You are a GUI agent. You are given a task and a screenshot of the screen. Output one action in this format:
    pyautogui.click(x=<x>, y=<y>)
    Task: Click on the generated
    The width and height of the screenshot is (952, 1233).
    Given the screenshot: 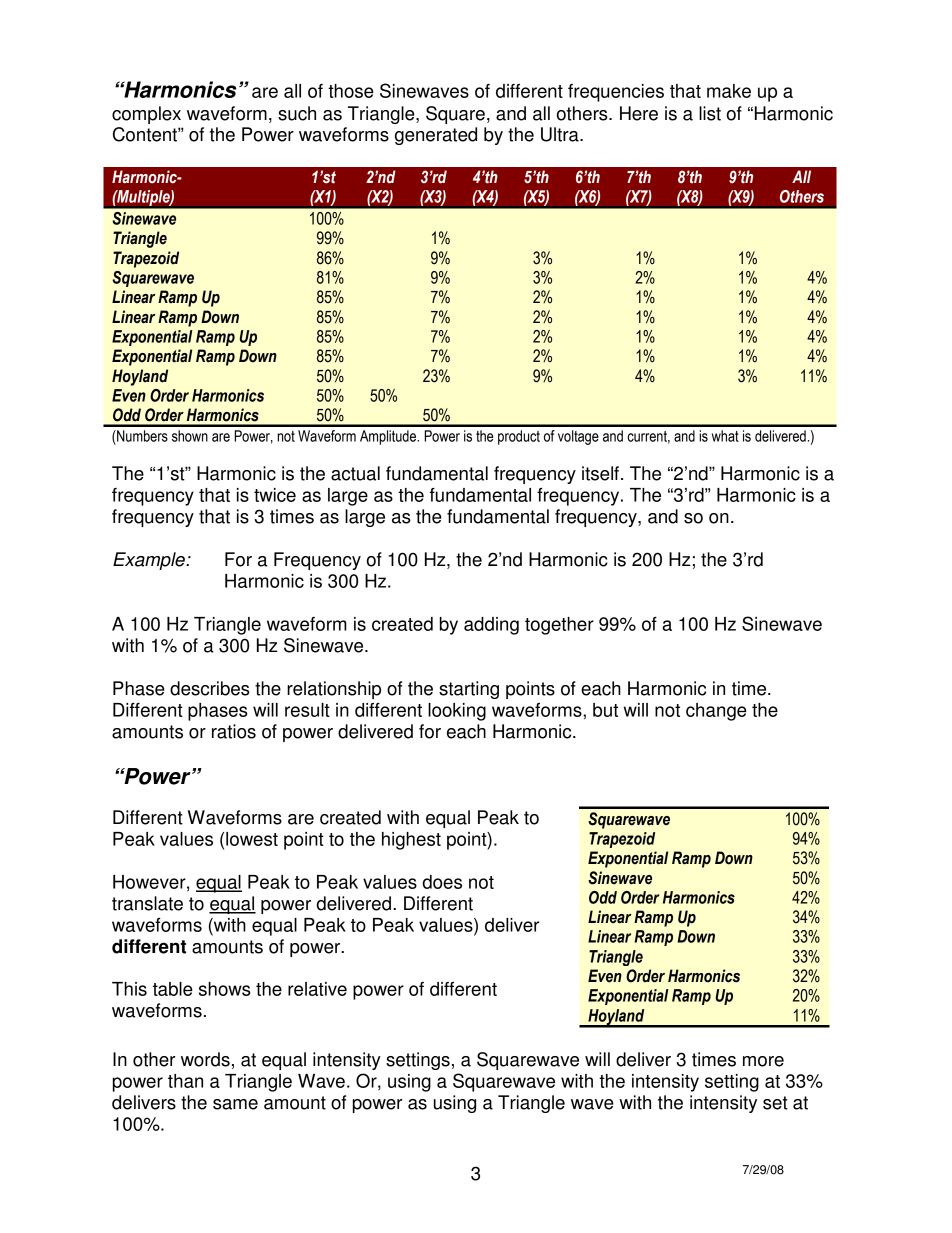 What is the action you would take?
    pyautogui.click(x=436, y=136)
